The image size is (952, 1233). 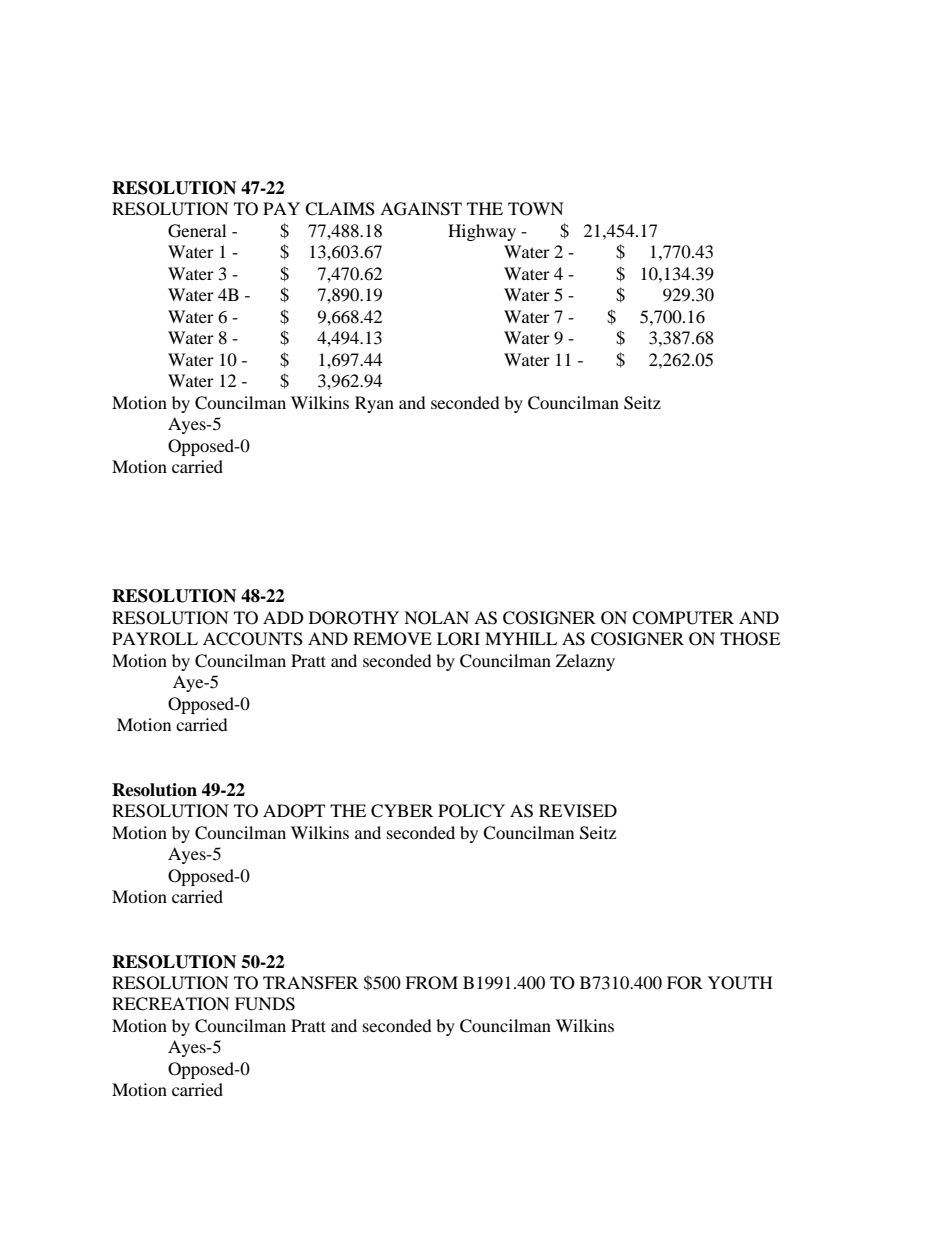 I want to click on ADOPT, so click(x=294, y=811).
